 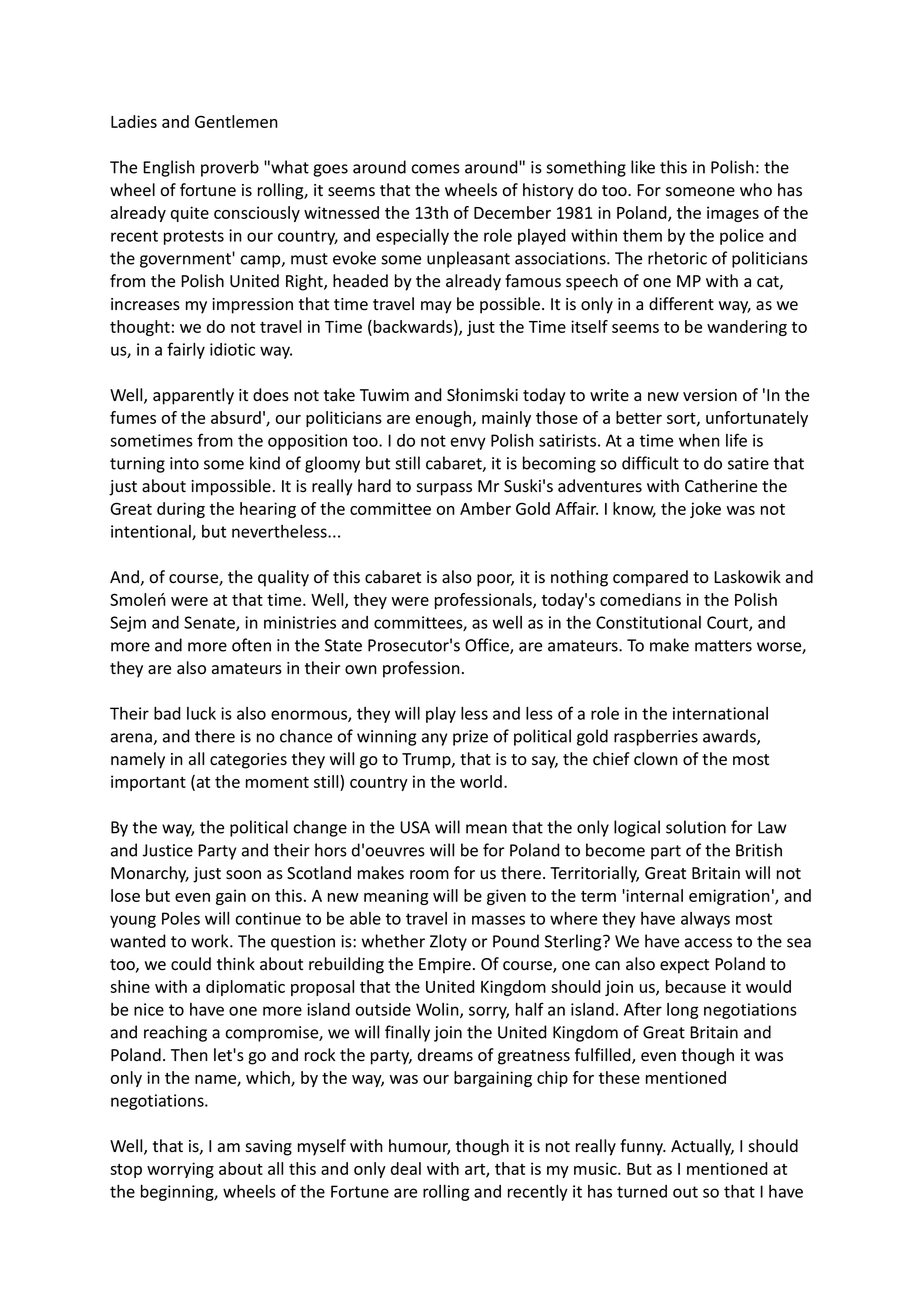 I want to click on who, so click(x=756, y=190).
